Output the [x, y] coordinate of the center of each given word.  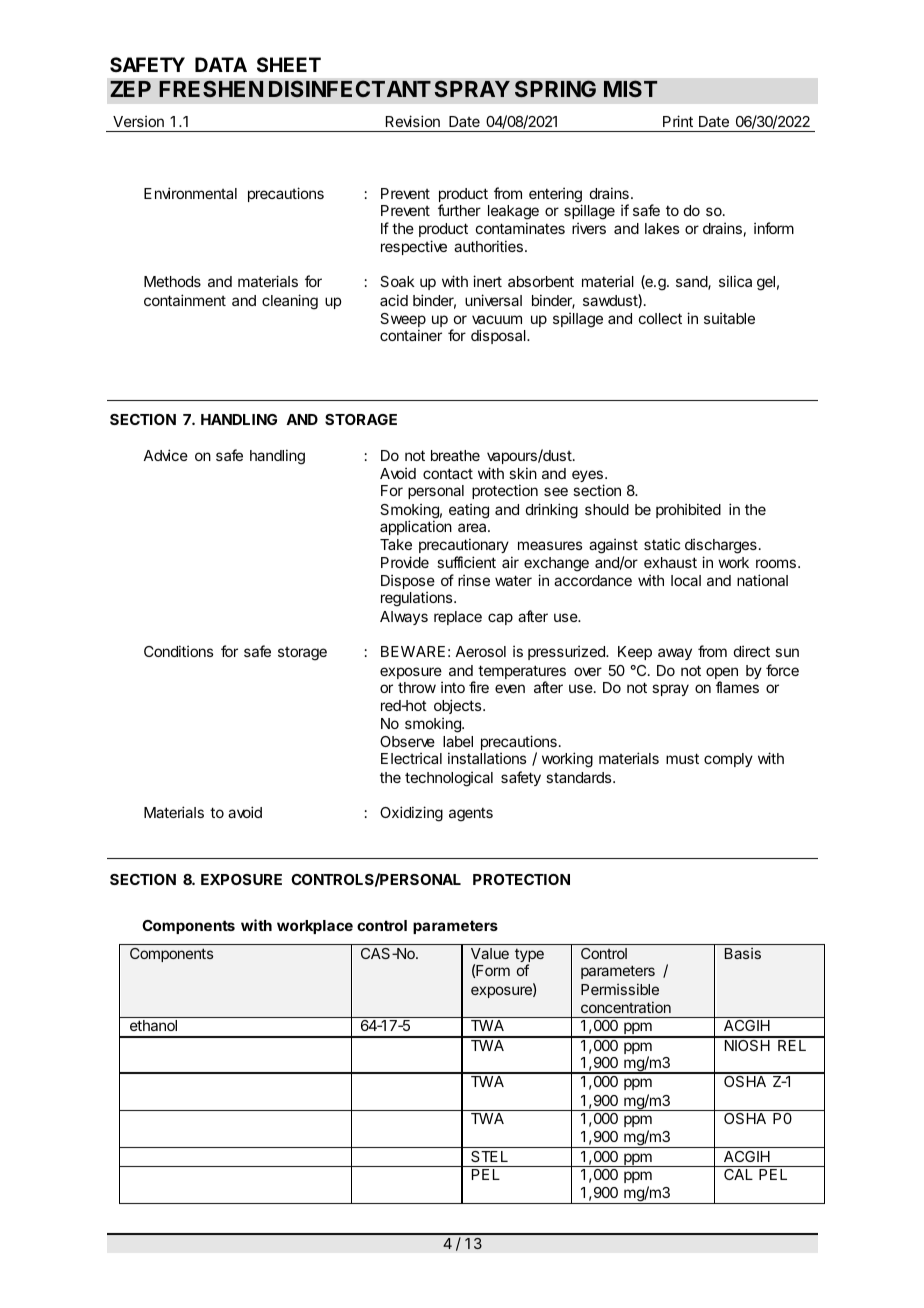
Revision [413, 121]
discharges [721, 546]
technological [449, 779]
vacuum [497, 319]
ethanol [153, 1025]
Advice [165, 455]
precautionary [464, 545]
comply [728, 760]
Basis [743, 953]
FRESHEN [211, 88]
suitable [729, 318]
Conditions [178, 651]
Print [678, 121]
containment [185, 300]
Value [490, 953]
